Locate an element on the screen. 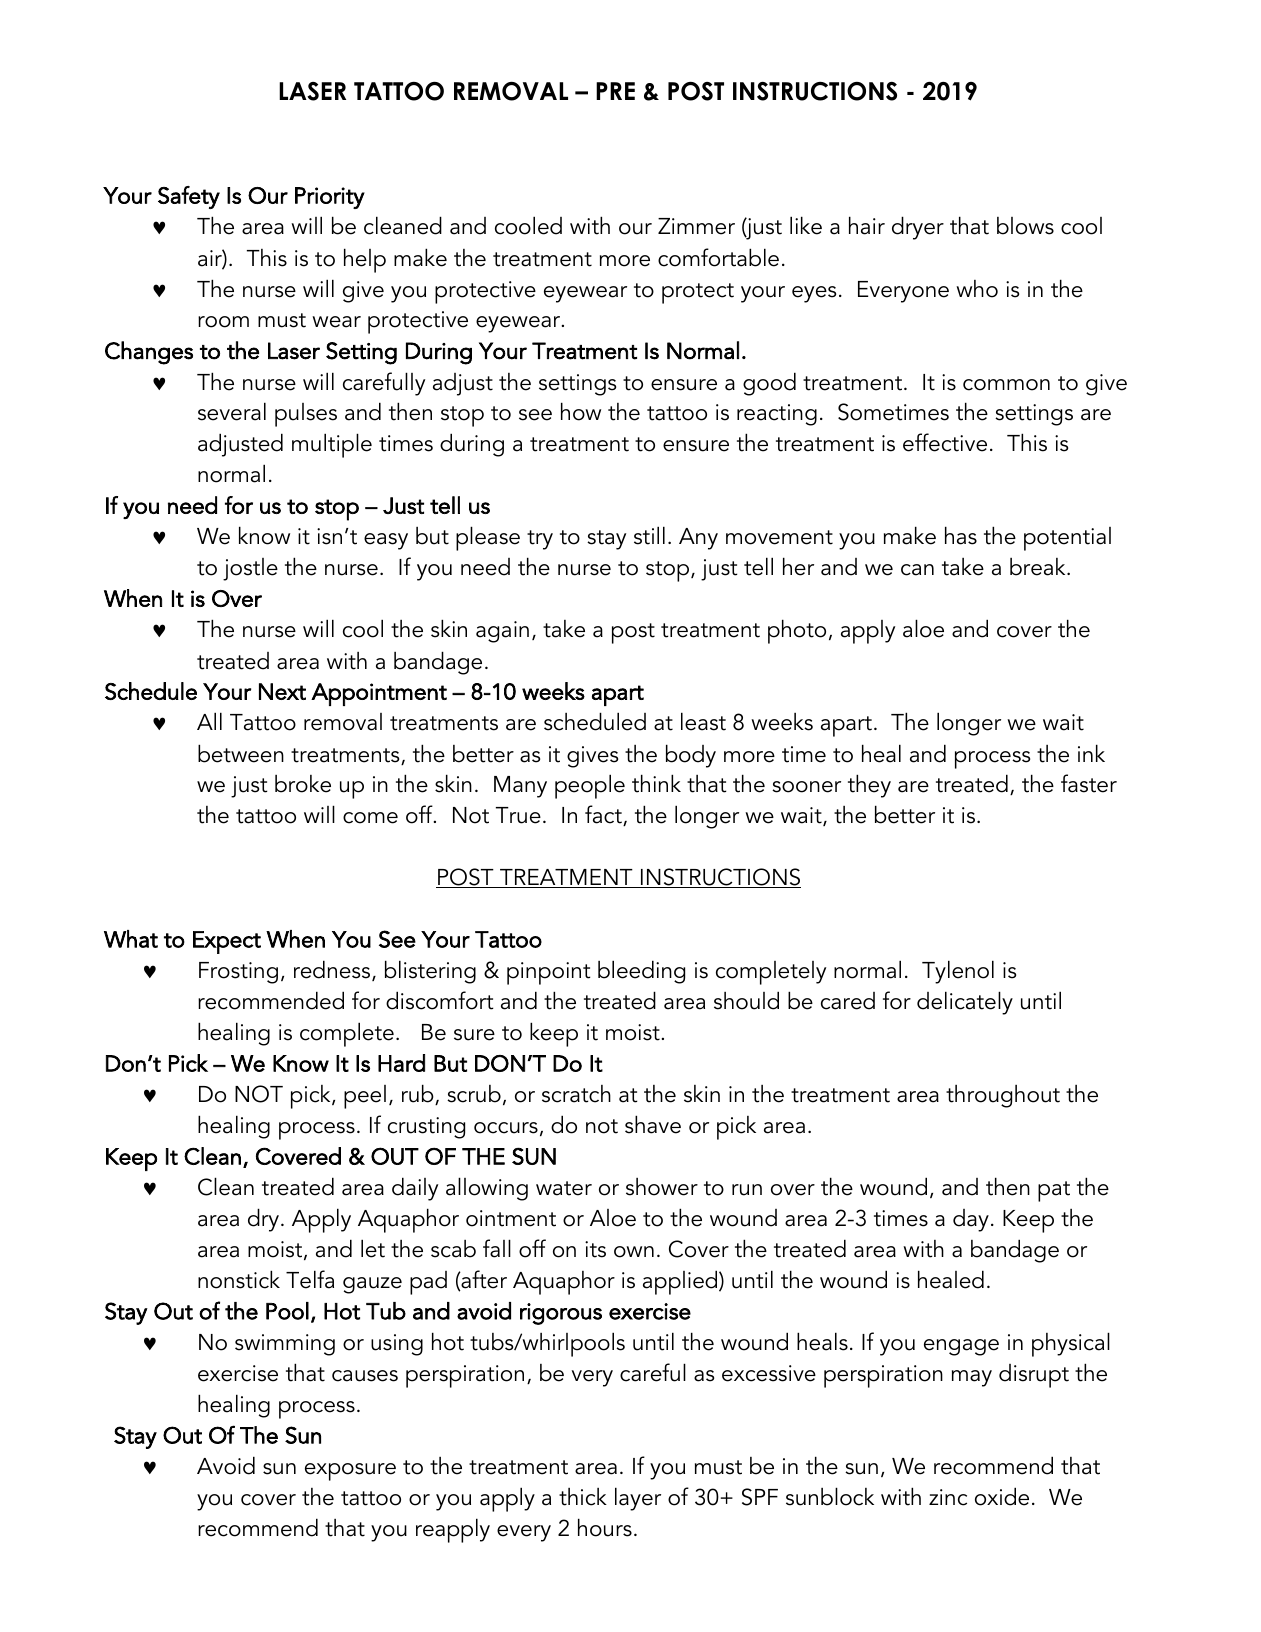 The image size is (1261, 1632). effective is located at coordinates (945, 442).
